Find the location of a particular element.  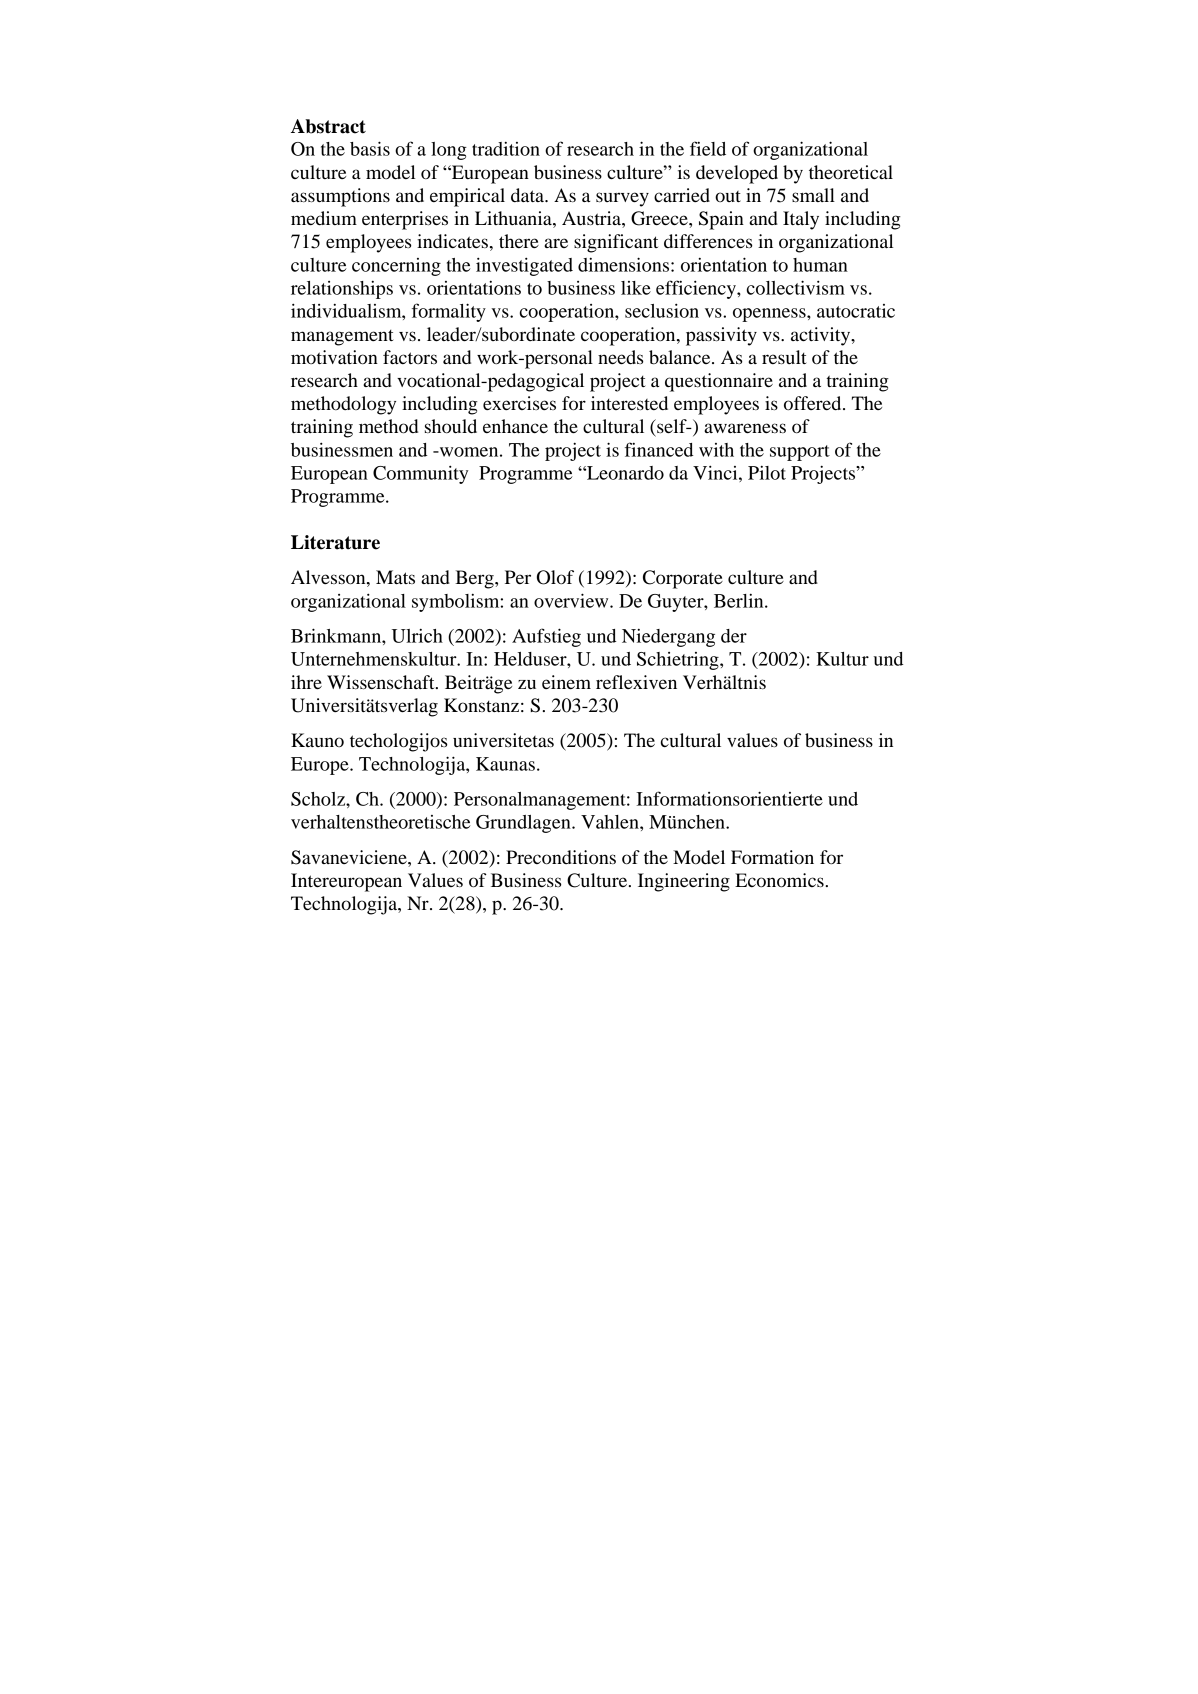

Economics is located at coordinates (779, 880).
